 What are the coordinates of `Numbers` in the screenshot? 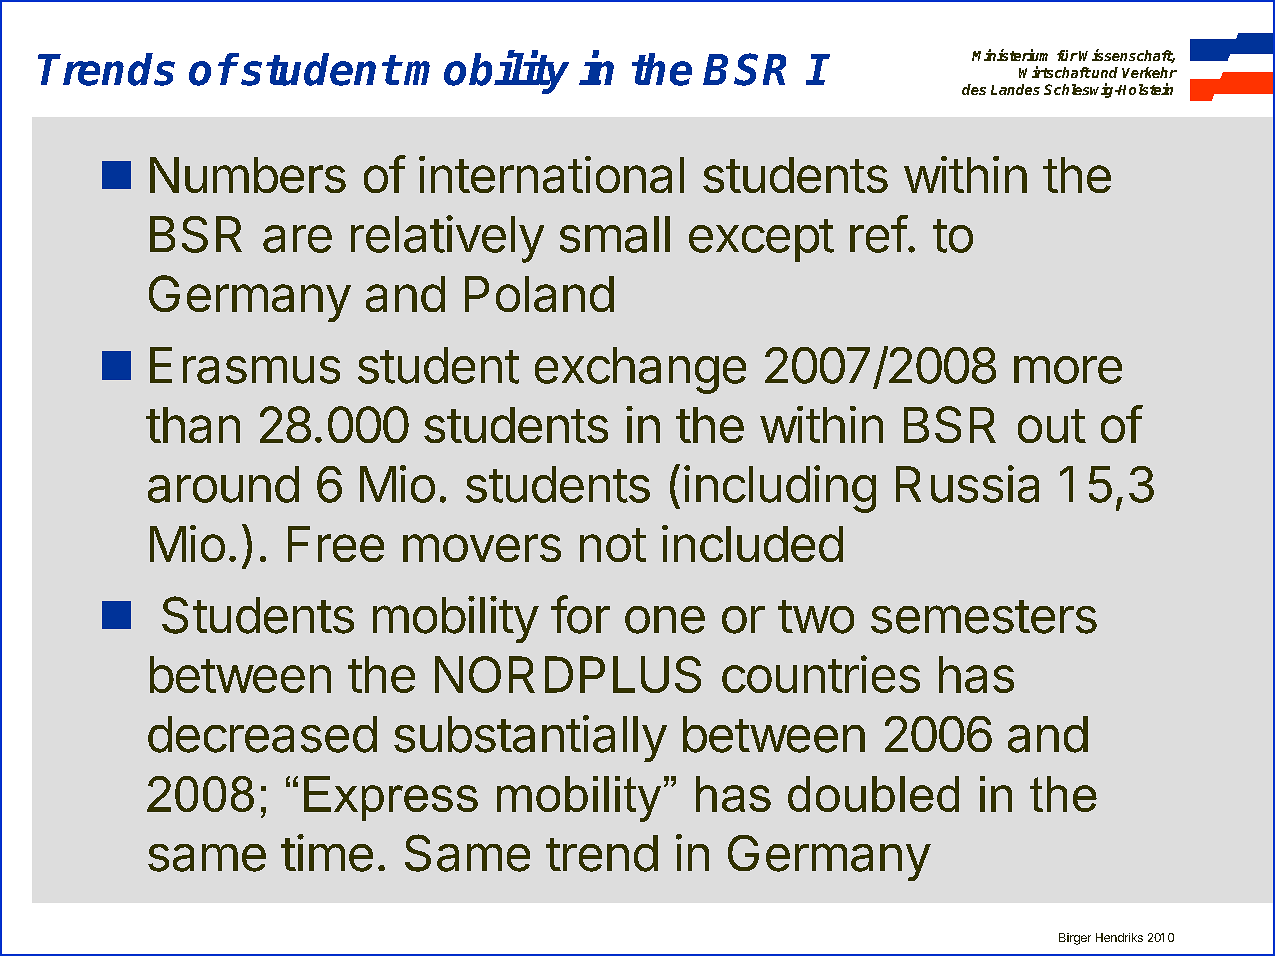 It's located at (248, 175).
